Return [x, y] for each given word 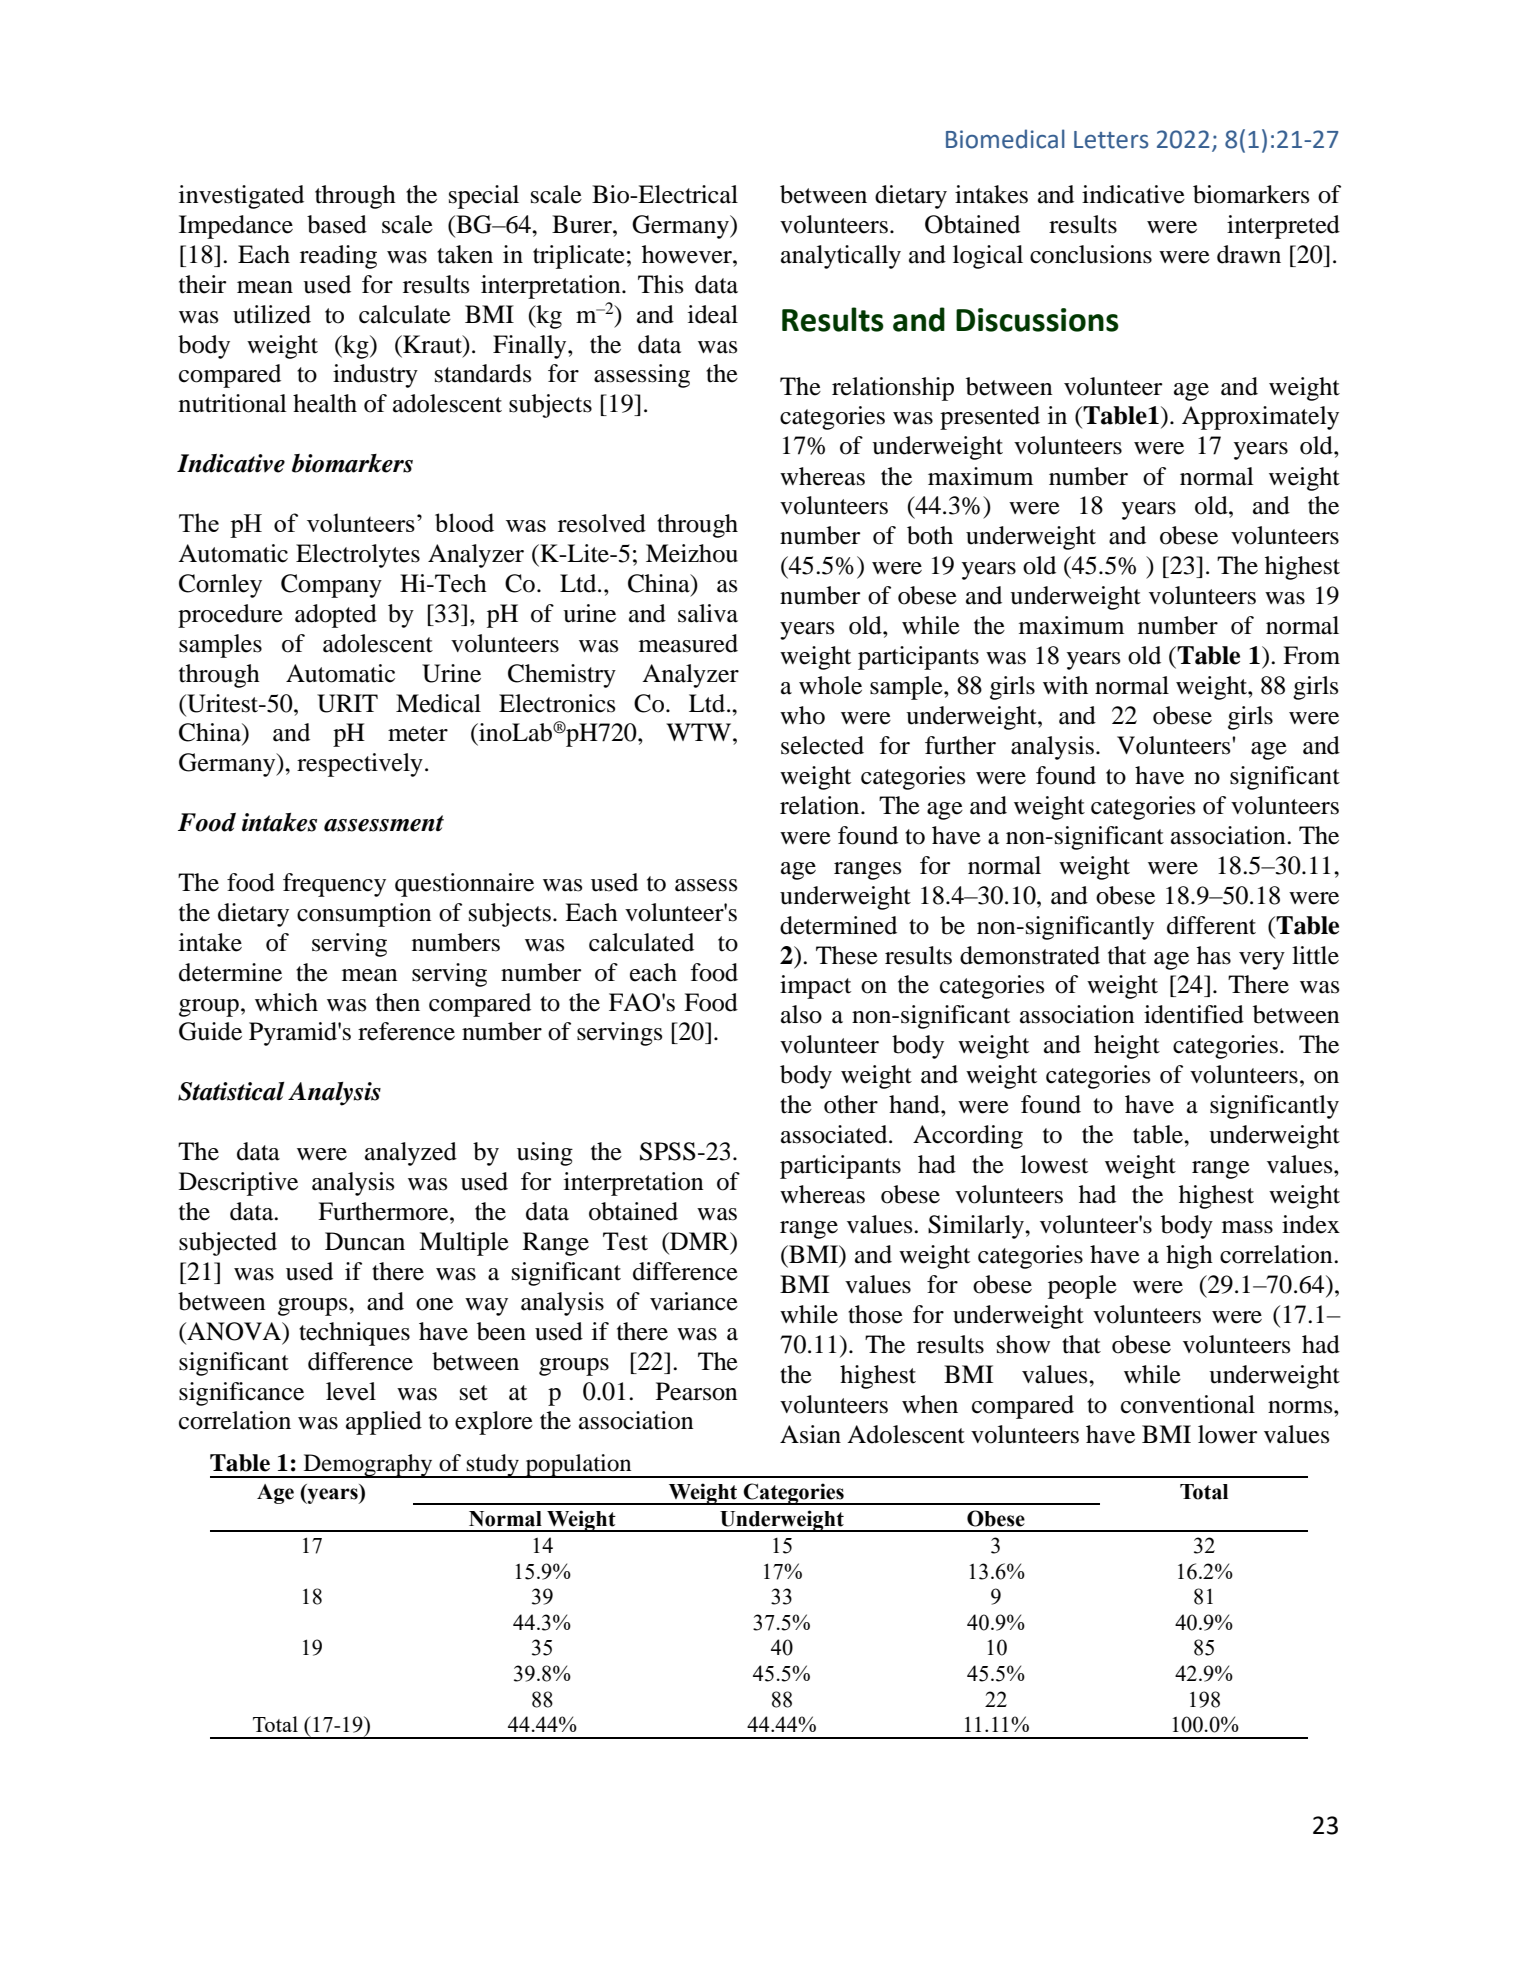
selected [822, 745]
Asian [810, 1434]
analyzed [411, 1154]
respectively [360, 765]
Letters [1111, 140]
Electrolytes [358, 556]
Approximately [1260, 418]
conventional [1188, 1404]
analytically [841, 257]
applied [384, 1423]
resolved [602, 523]
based [337, 224]
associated [835, 1134]
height [1127, 1047]
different [1211, 925]
